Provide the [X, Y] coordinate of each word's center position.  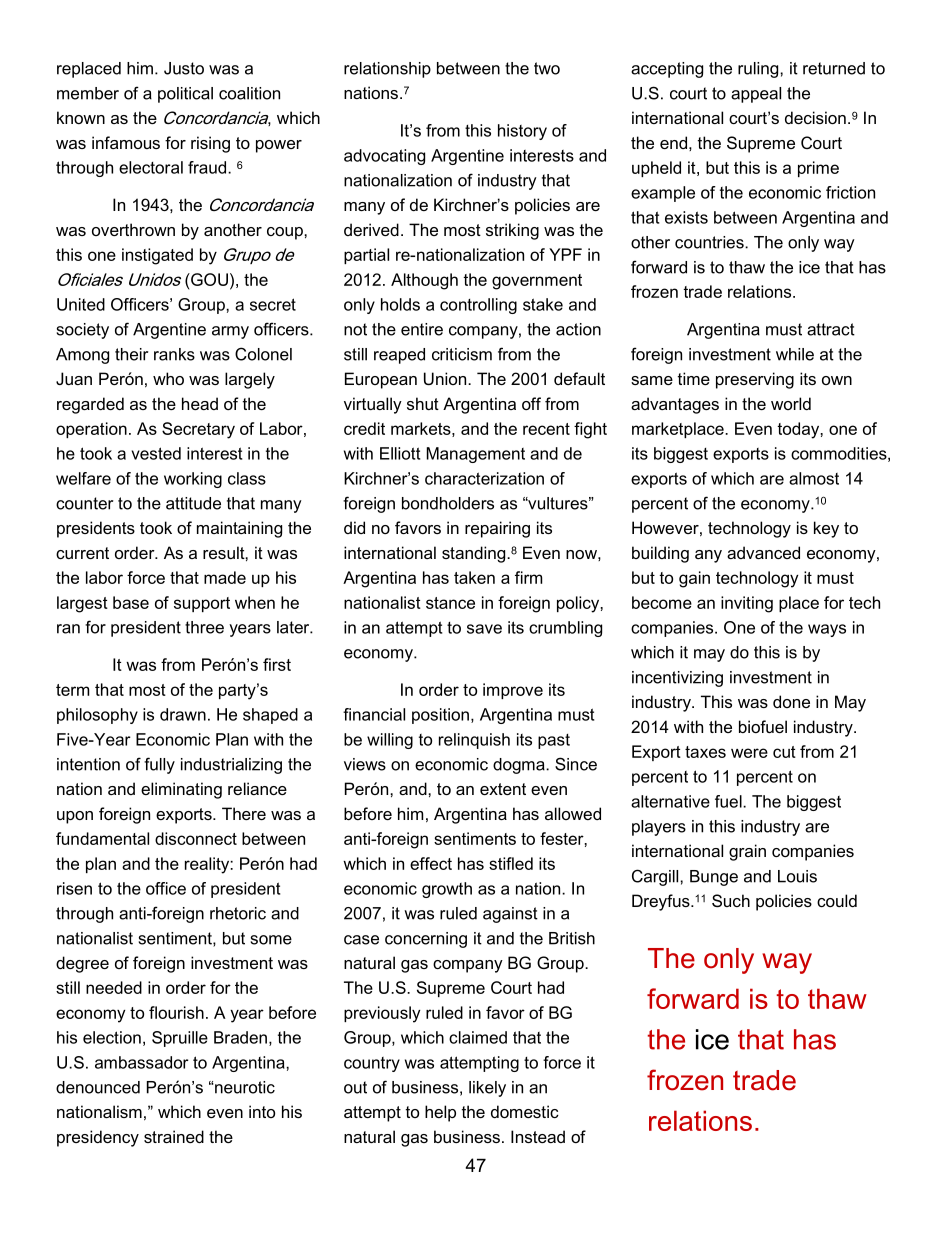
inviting [747, 604]
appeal [756, 95]
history [522, 132]
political [185, 95]
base [131, 602]
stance [450, 603]
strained [174, 1136]
